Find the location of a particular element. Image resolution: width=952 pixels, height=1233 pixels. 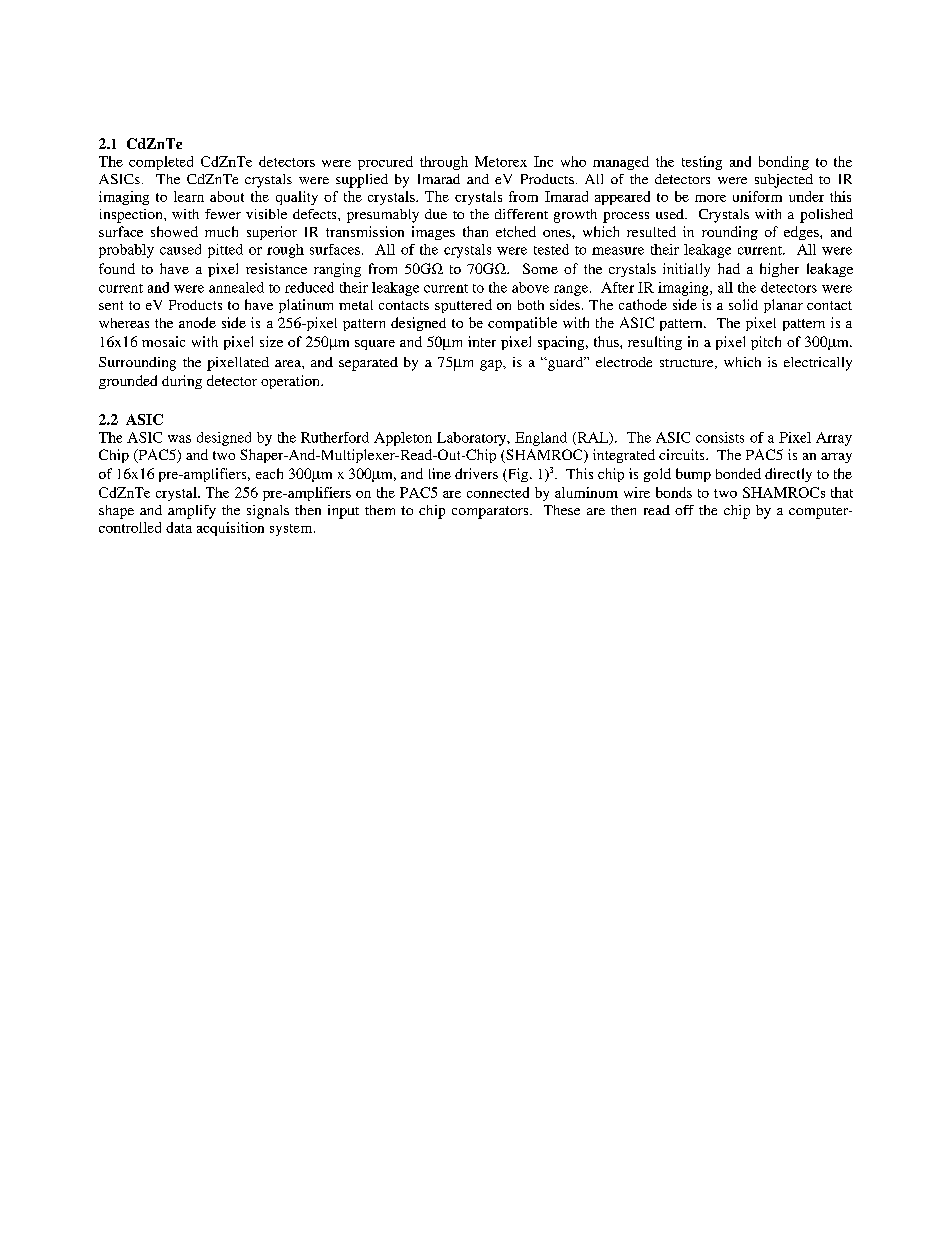

completed is located at coordinates (161, 163).
